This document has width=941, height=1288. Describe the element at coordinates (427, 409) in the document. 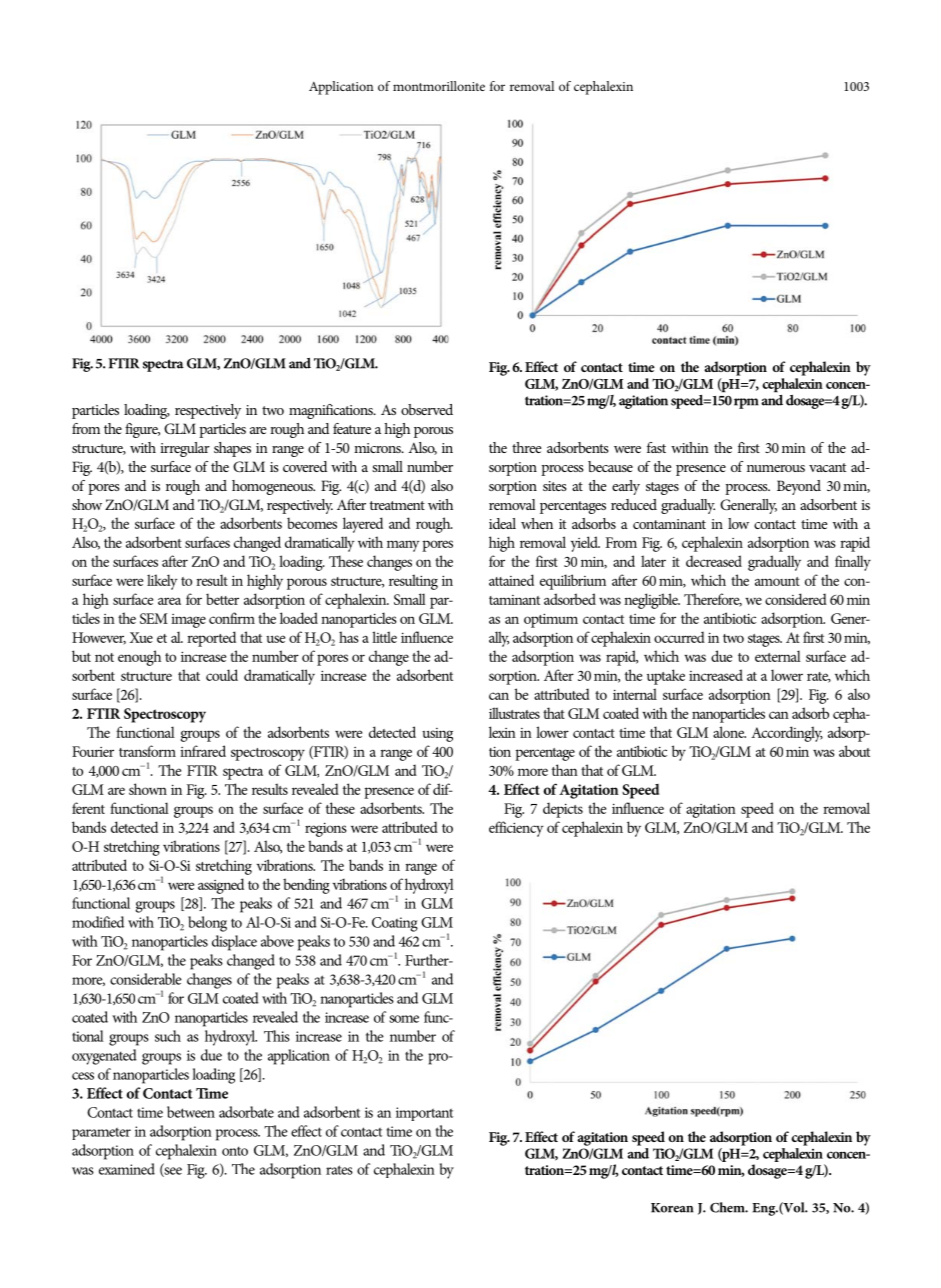

I see `observed` at that location.
